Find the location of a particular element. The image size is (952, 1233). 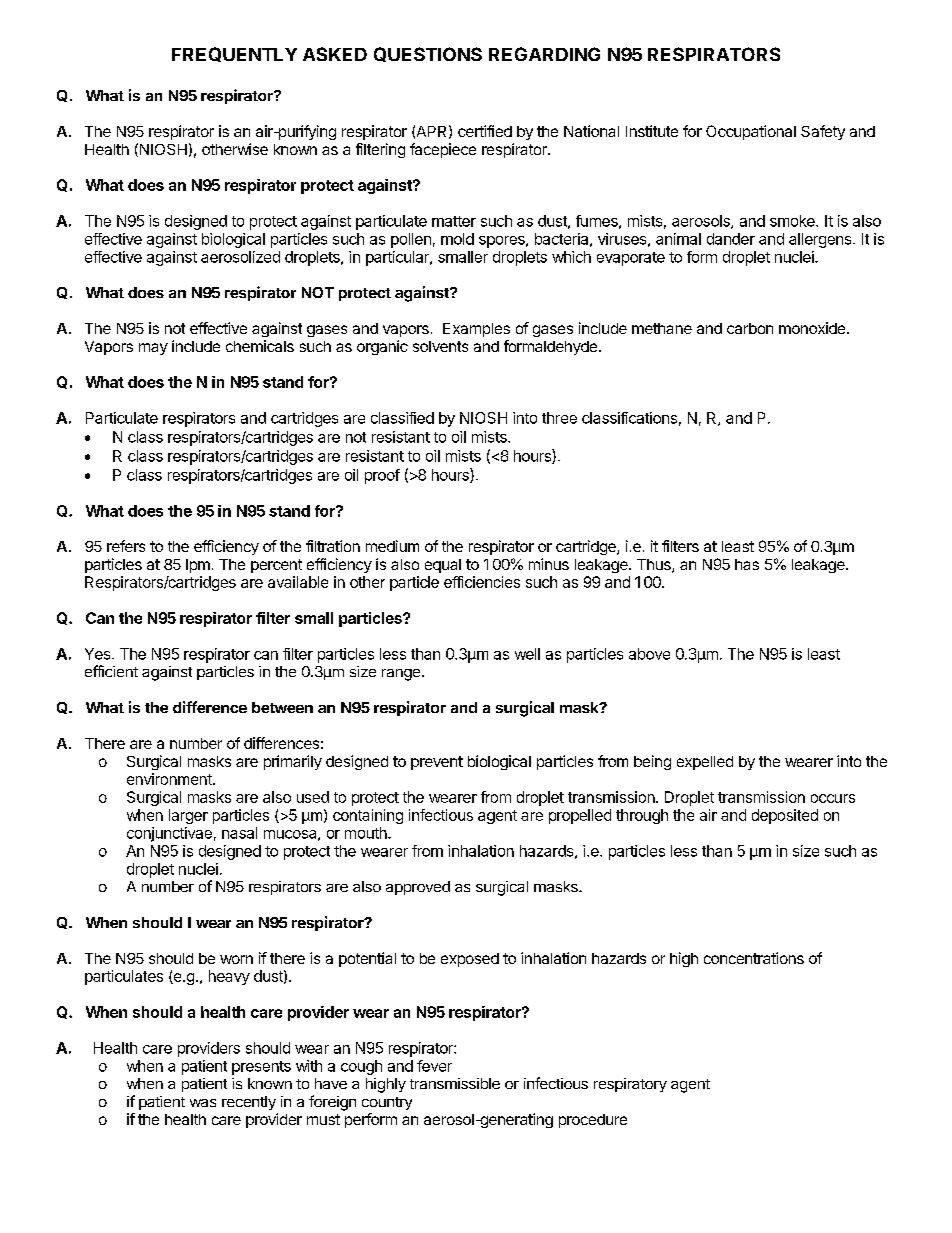

Occupational is located at coordinates (751, 132).
